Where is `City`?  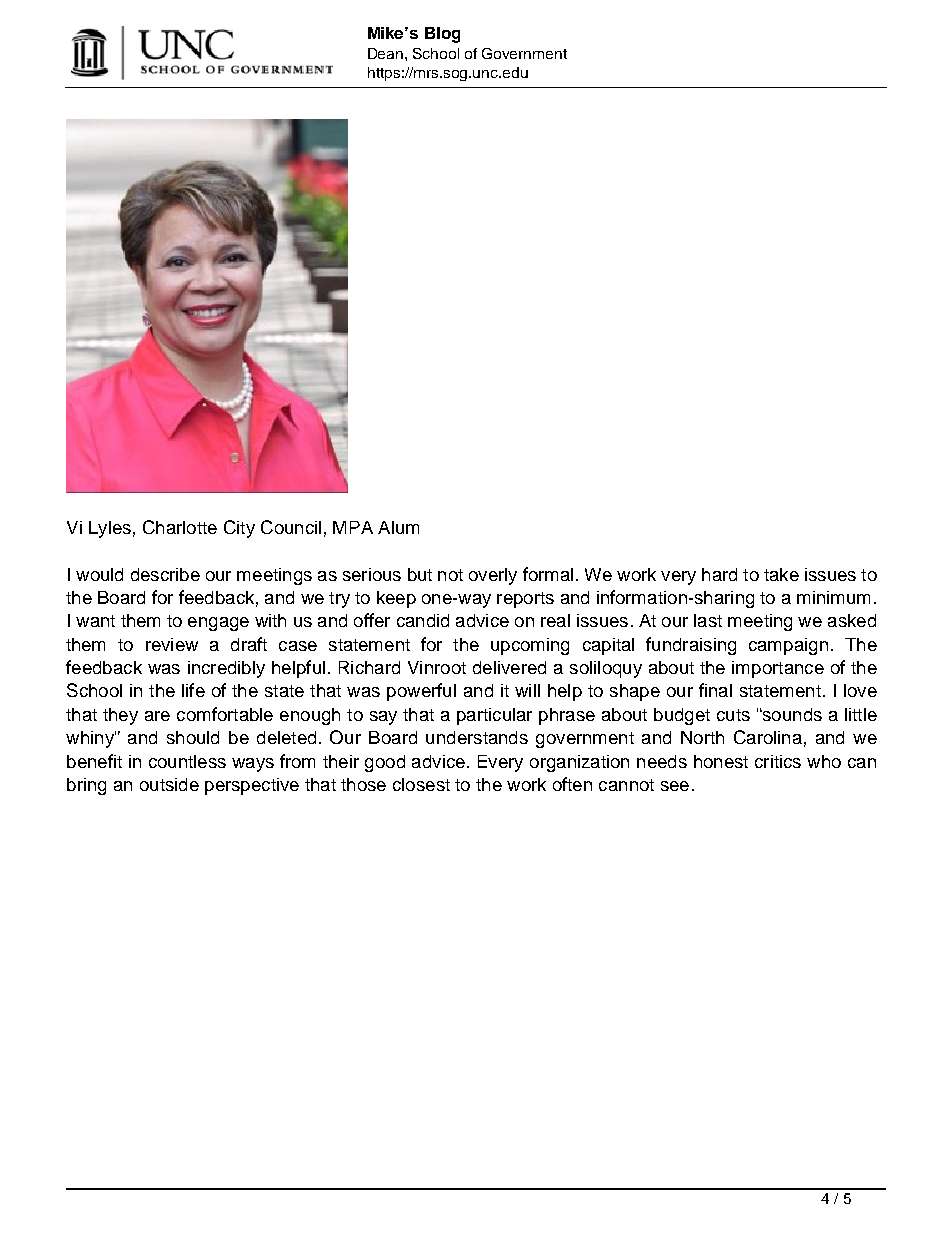 City is located at coordinates (239, 529).
